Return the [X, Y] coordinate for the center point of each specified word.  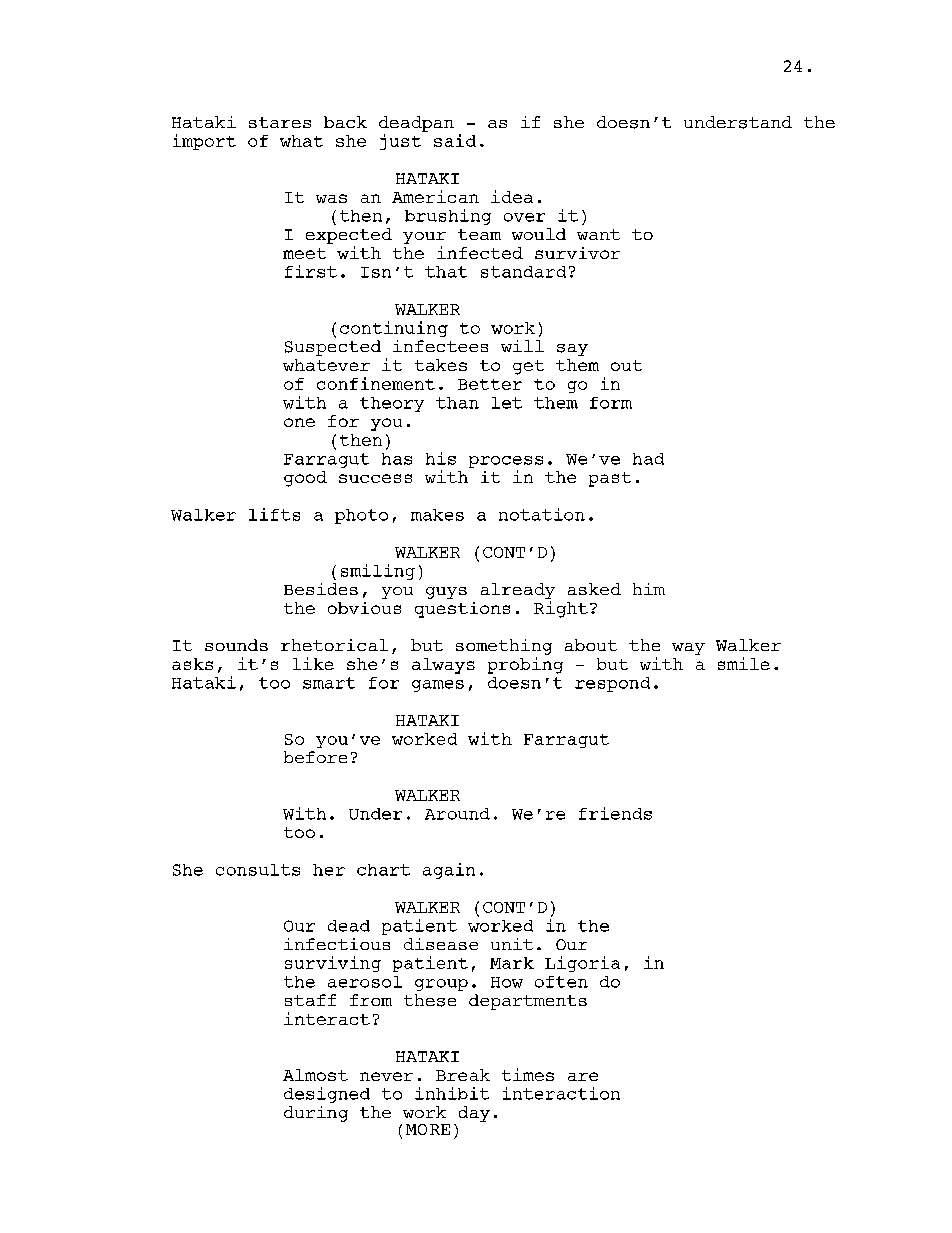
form [611, 403]
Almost [315, 1075]
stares [280, 122]
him [649, 589]
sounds [236, 645]
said [455, 140]
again [449, 871]
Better [490, 384]
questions [462, 610]
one [299, 422]
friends [615, 813]
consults [258, 870]
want [598, 234]
